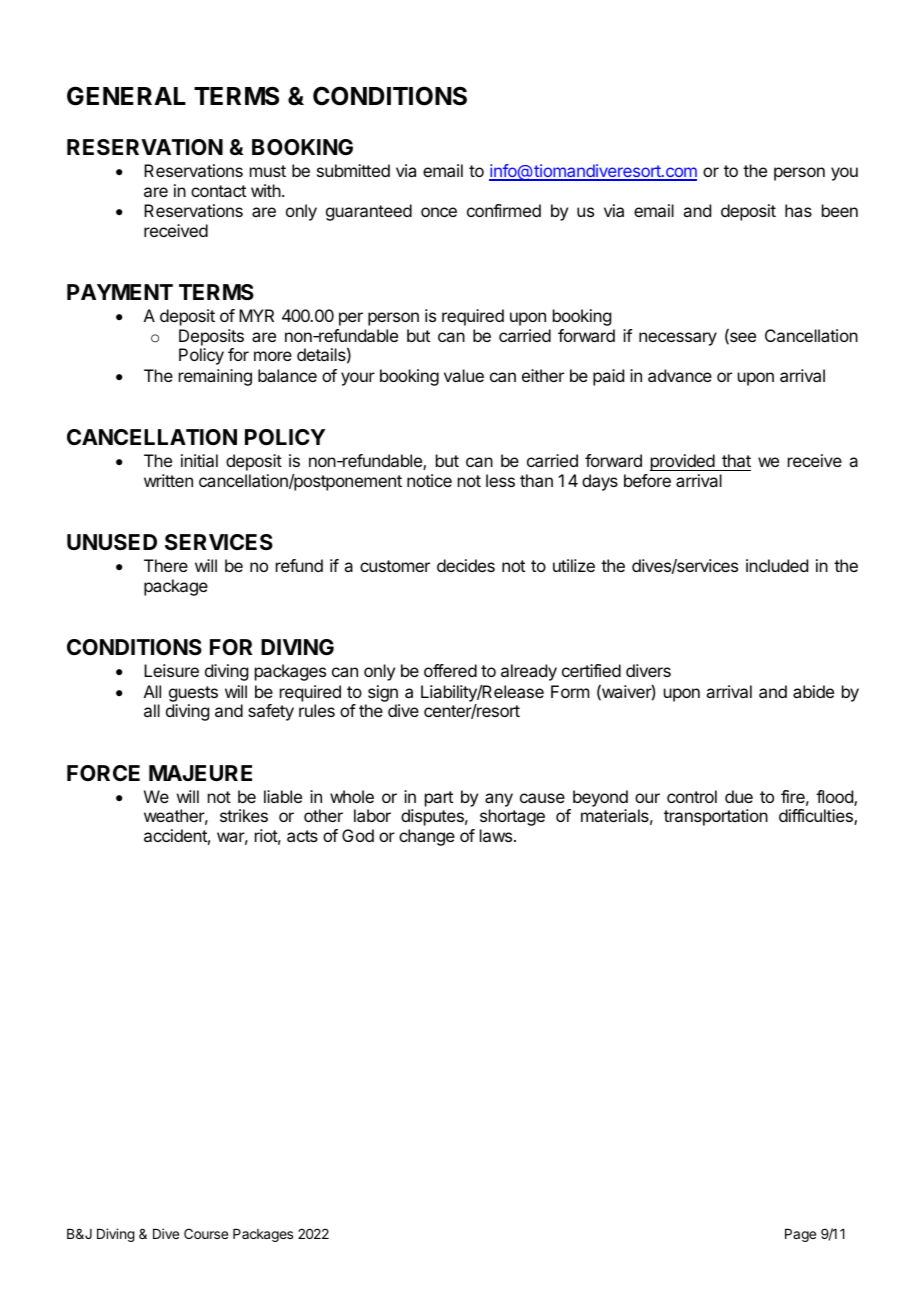  What do you see at coordinates (126, 96) in the document?
I see `GENERAL` at bounding box center [126, 96].
